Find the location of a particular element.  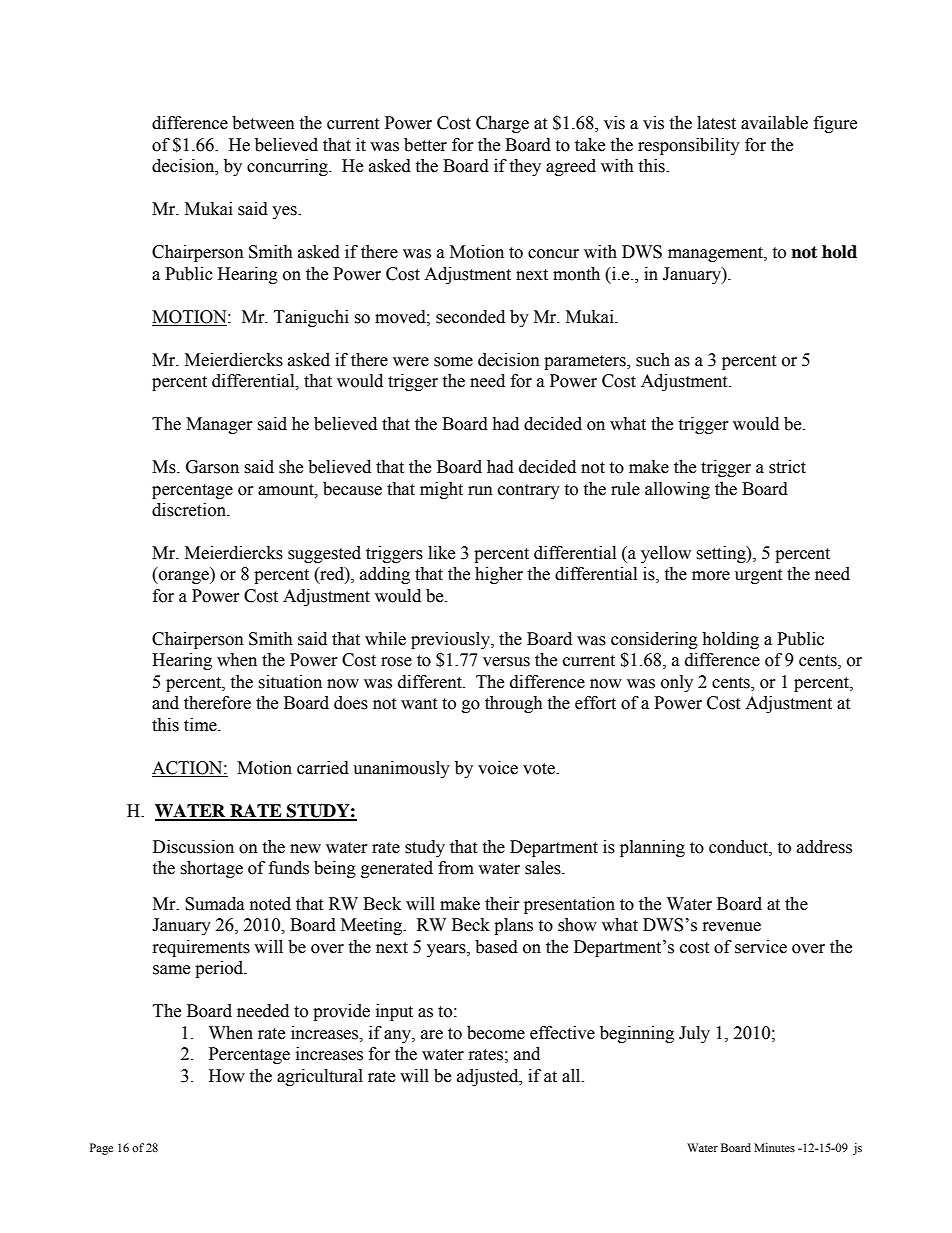

available is located at coordinates (774, 123).
